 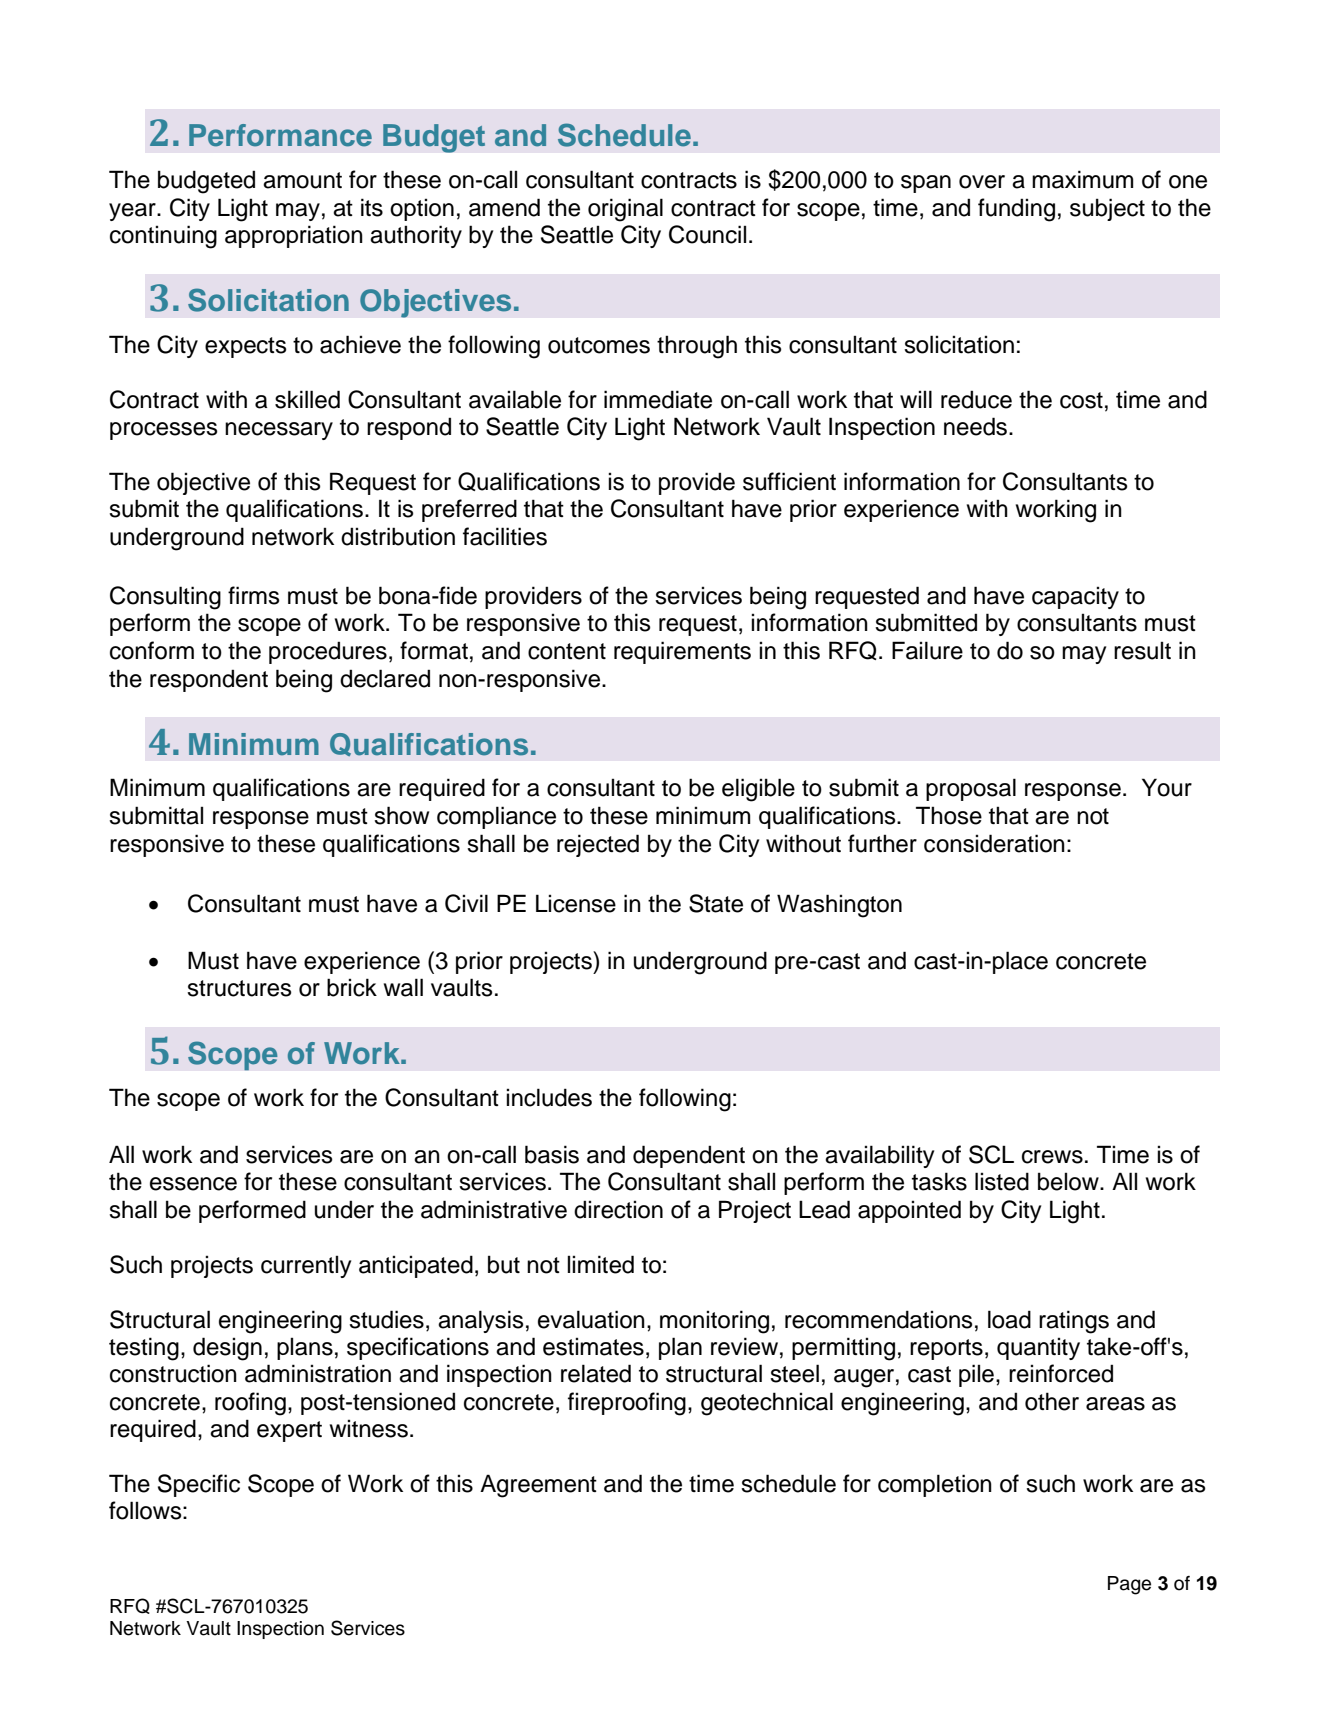 I want to click on essence, so click(x=193, y=1184).
